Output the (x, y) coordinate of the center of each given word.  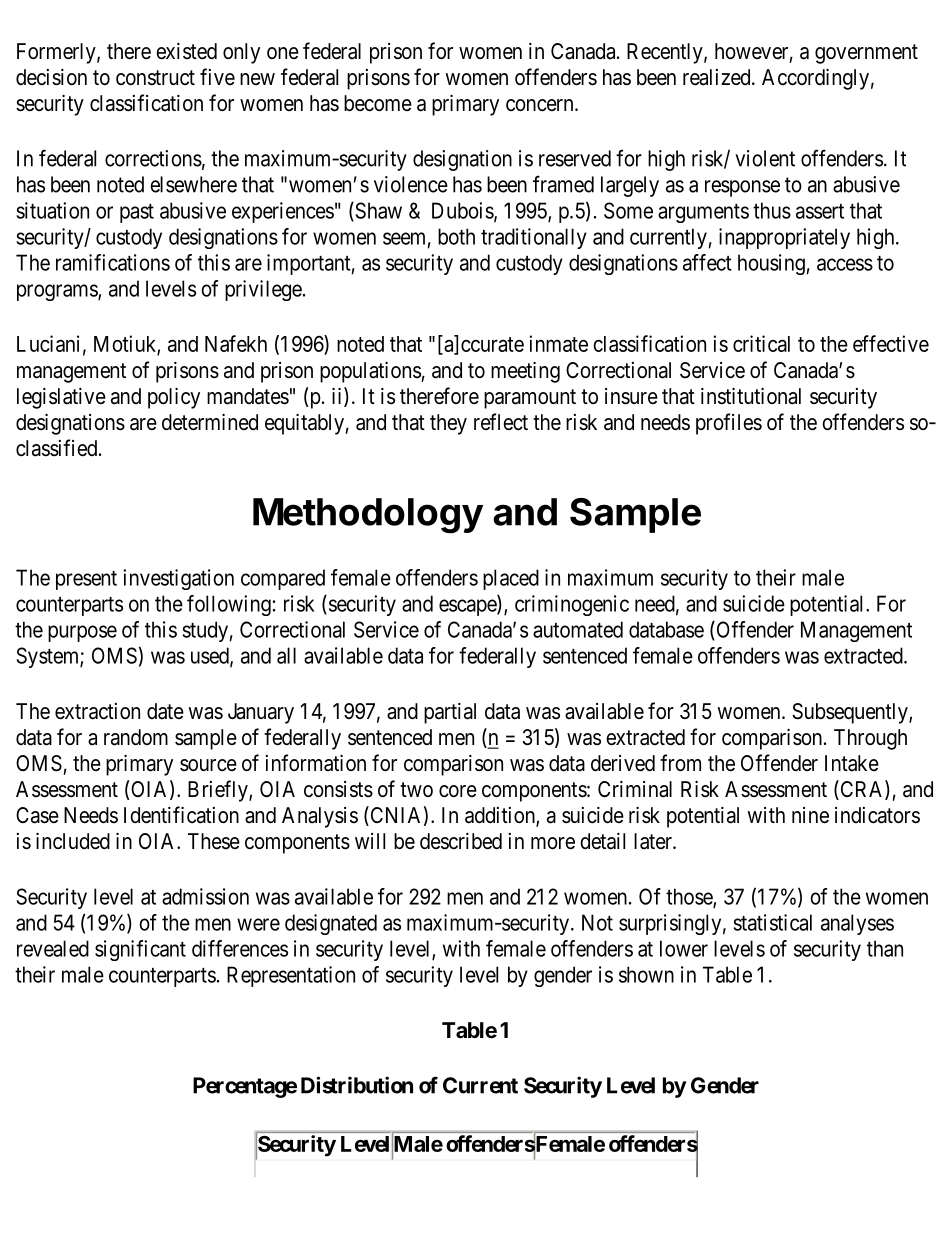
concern (541, 105)
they (448, 424)
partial (450, 713)
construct (155, 78)
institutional (751, 396)
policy (174, 398)
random (136, 737)
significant (140, 950)
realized (718, 77)
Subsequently (851, 713)
